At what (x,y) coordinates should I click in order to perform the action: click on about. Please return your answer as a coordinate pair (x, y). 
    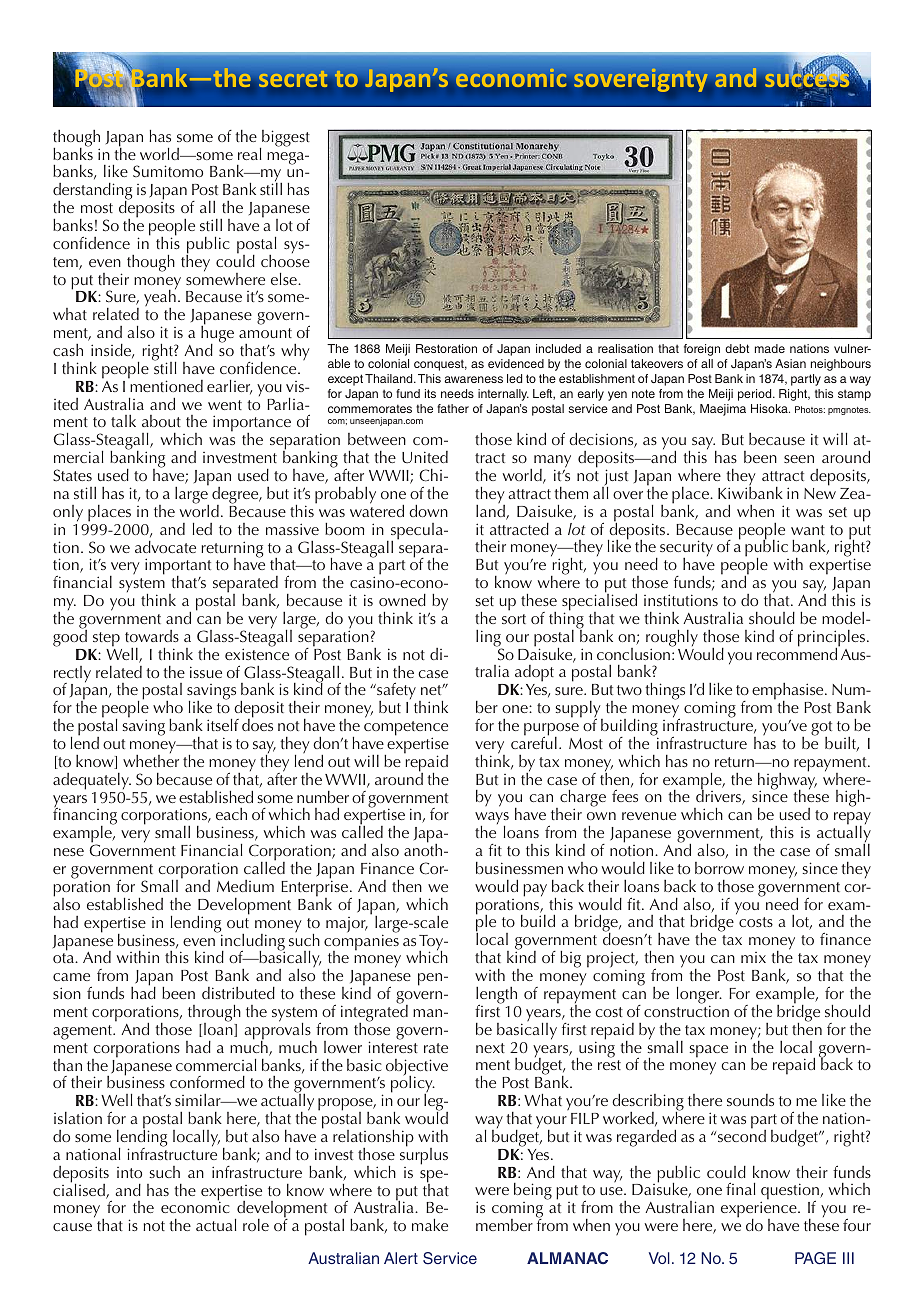
    Looking at the image, I should click on (161, 421).
